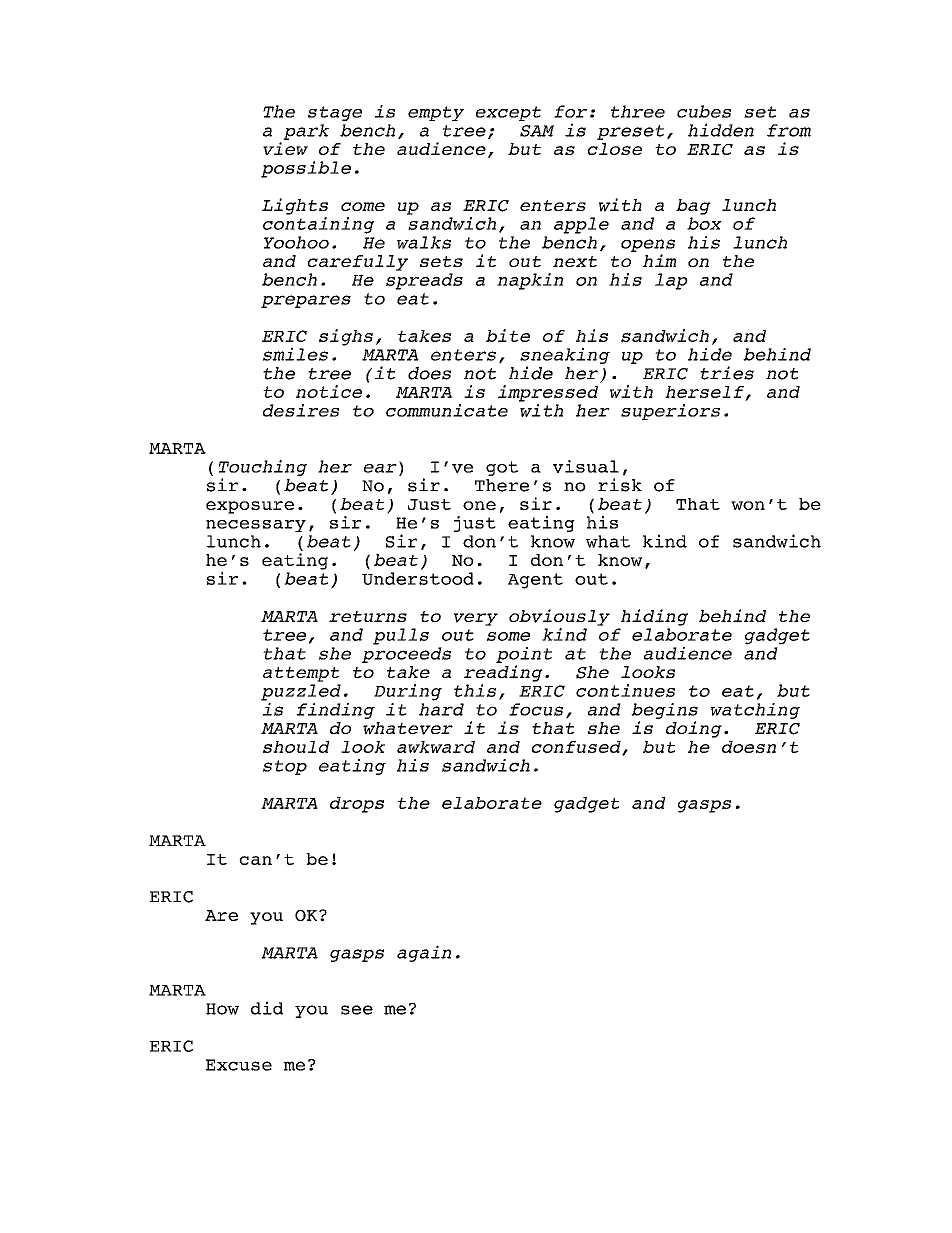 Image resolution: width=952 pixels, height=1233 pixels. I want to click on did, so click(267, 1008).
